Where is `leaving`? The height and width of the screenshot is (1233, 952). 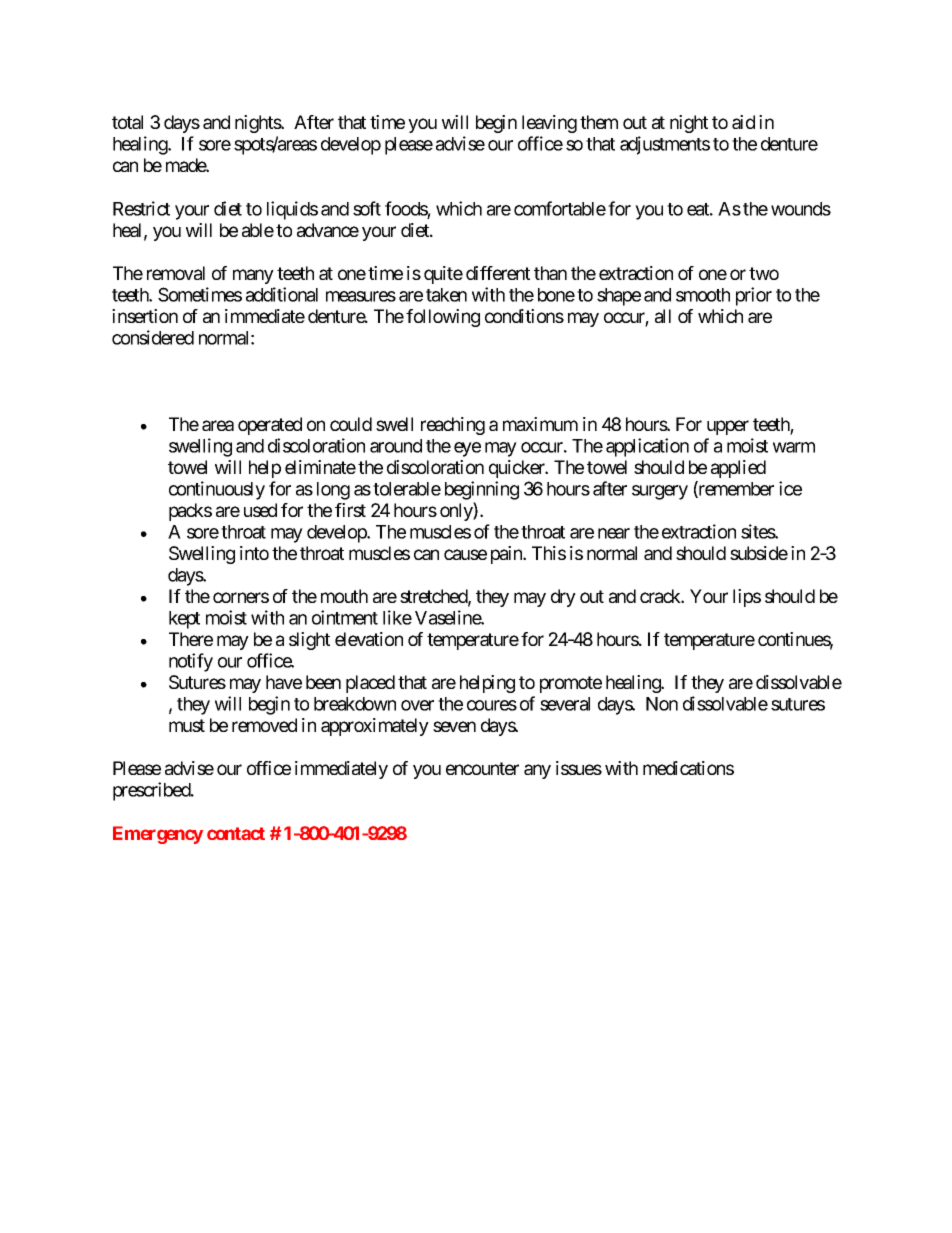 leaving is located at coordinates (549, 124).
